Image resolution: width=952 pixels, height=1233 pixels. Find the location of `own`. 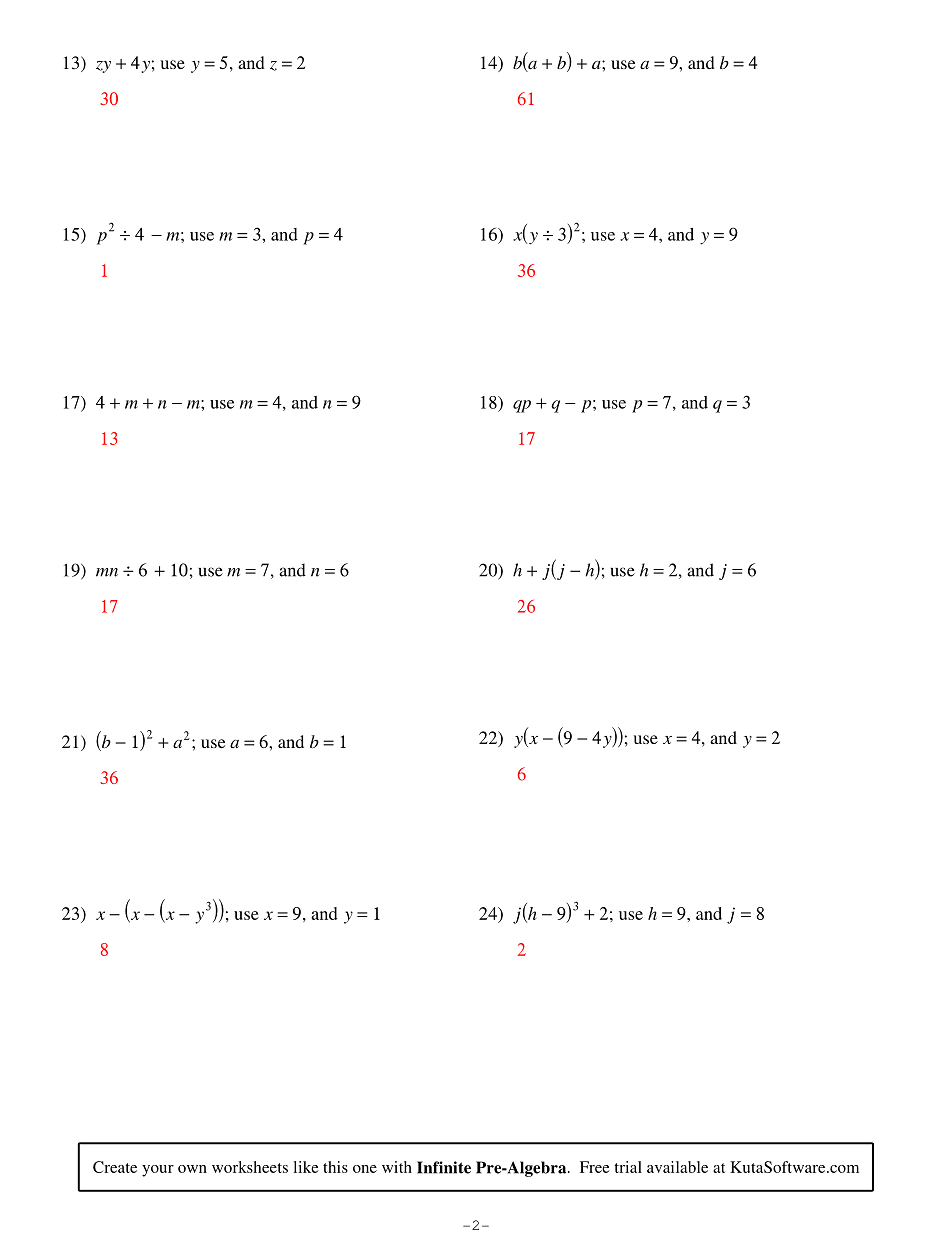

own is located at coordinates (192, 1169).
